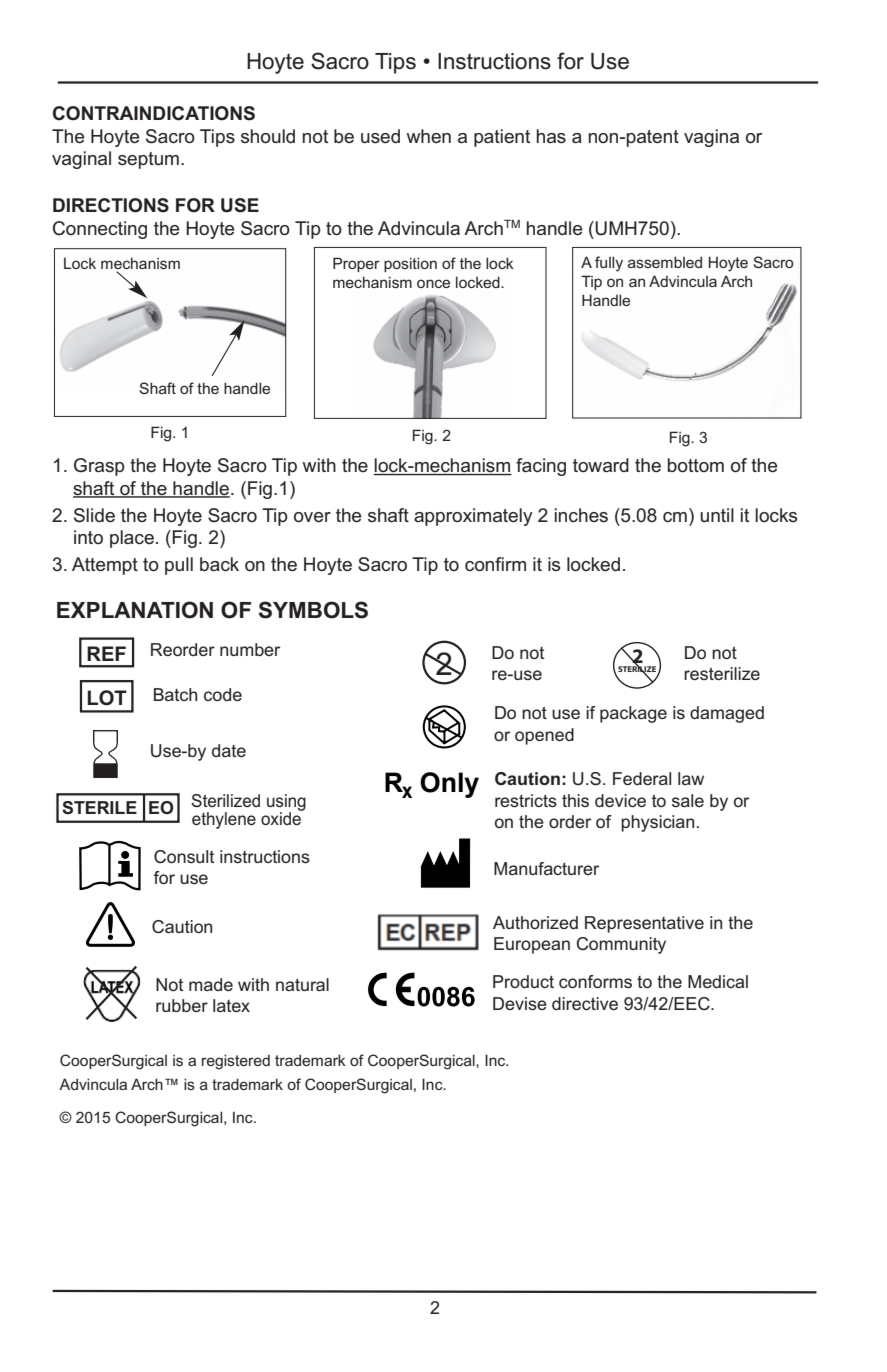 The image size is (887, 1372). Describe the element at coordinates (633, 714) in the page. I see `package` at that location.
